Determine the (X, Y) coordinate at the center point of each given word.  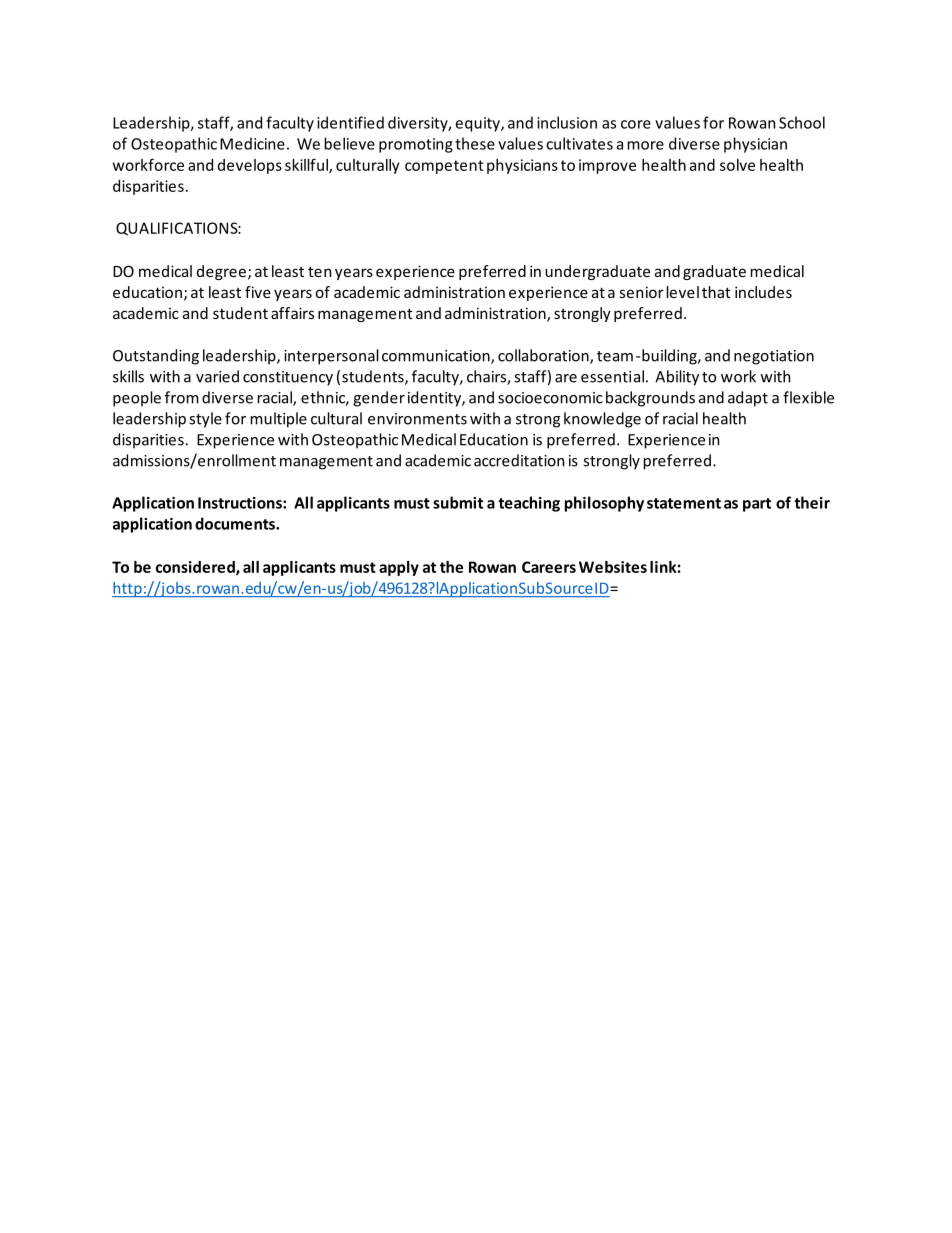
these (475, 143)
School (802, 122)
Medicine (252, 143)
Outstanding (156, 357)
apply (399, 568)
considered (196, 568)
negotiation (774, 357)
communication (437, 357)
